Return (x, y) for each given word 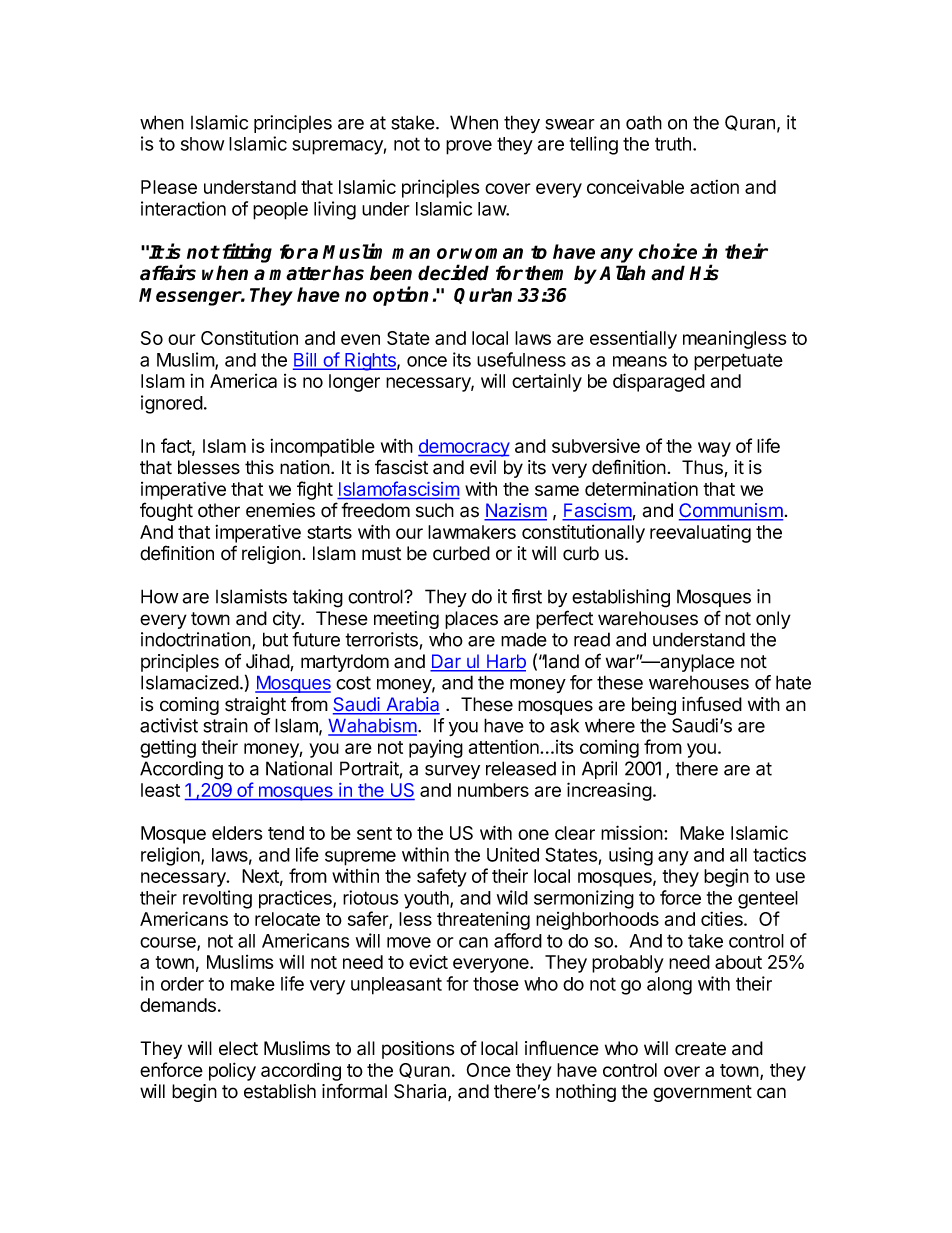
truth (673, 144)
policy (232, 1071)
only (773, 620)
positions (418, 1050)
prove (469, 147)
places (471, 620)
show (202, 144)
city (287, 620)
